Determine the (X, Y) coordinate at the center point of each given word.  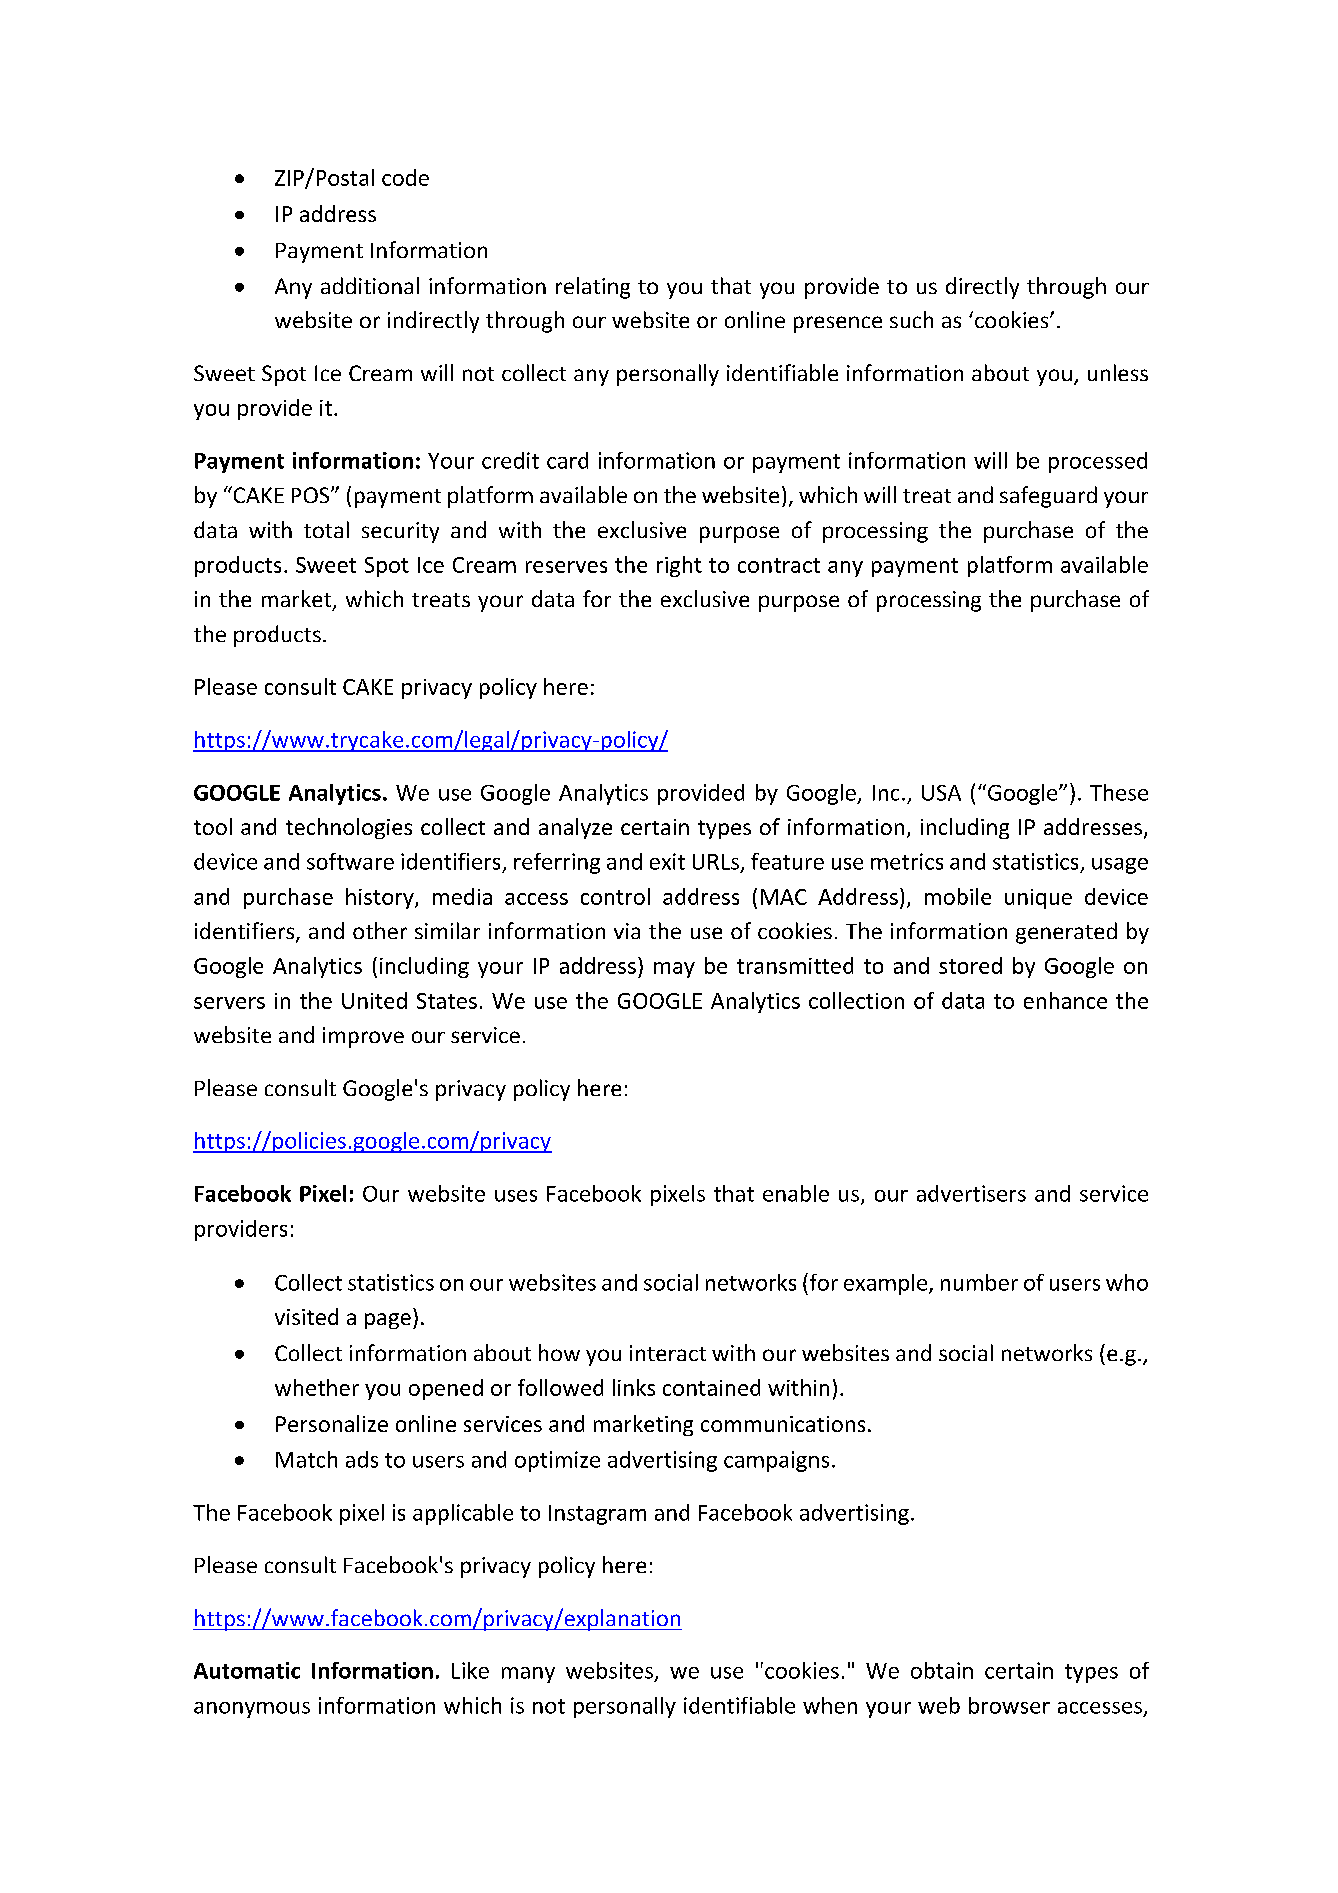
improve (363, 1037)
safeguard (1048, 497)
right (679, 566)
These (1119, 792)
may (674, 970)
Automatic (247, 1670)
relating (593, 288)
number (979, 1282)
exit (667, 861)
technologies (349, 828)
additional (370, 285)
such (911, 319)
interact (668, 1353)
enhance (1065, 1000)
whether (317, 1387)
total (326, 529)
